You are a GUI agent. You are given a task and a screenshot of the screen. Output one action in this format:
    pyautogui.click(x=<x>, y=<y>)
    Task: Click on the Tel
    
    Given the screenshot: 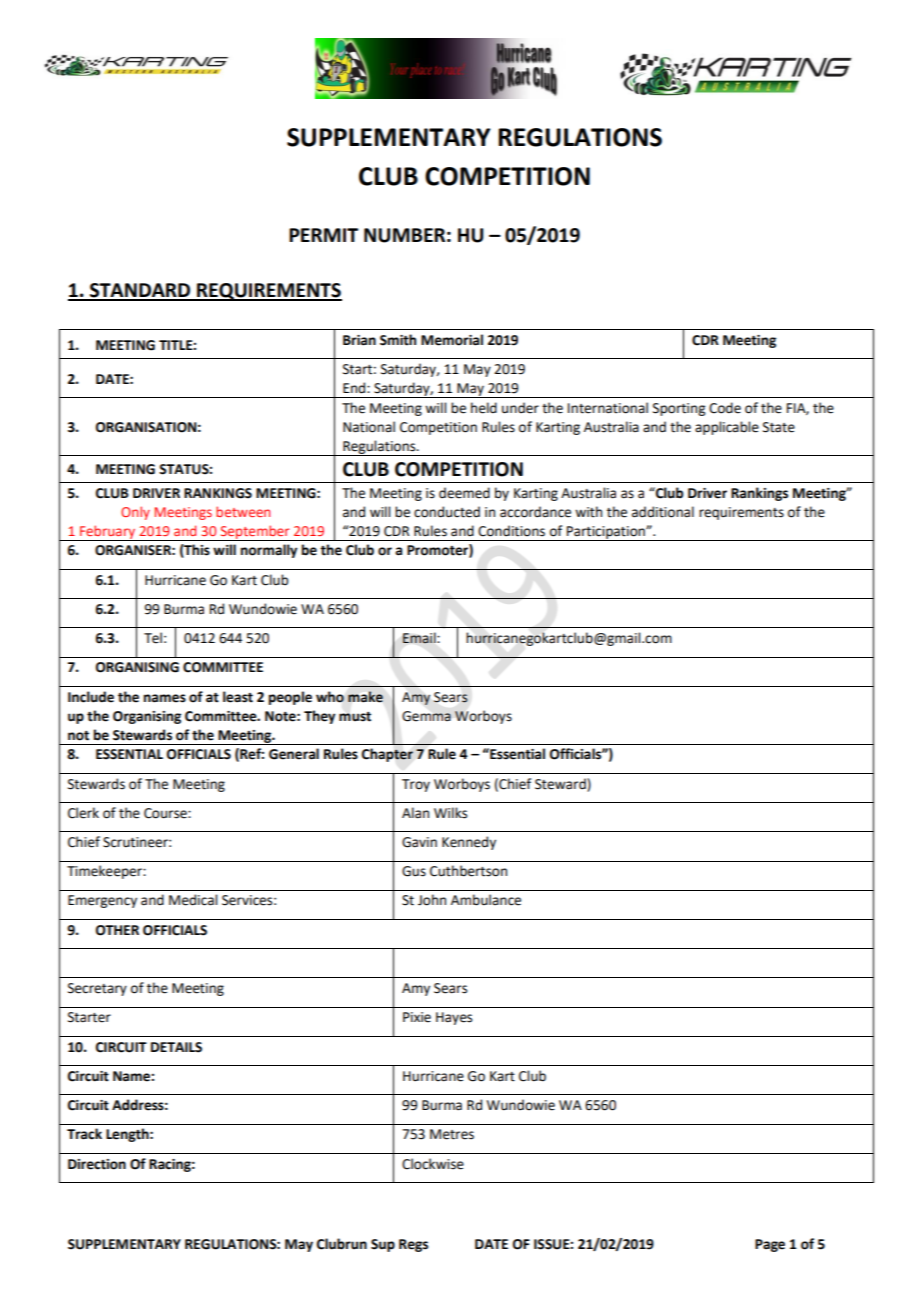 What is the action you would take?
    pyautogui.click(x=153, y=638)
